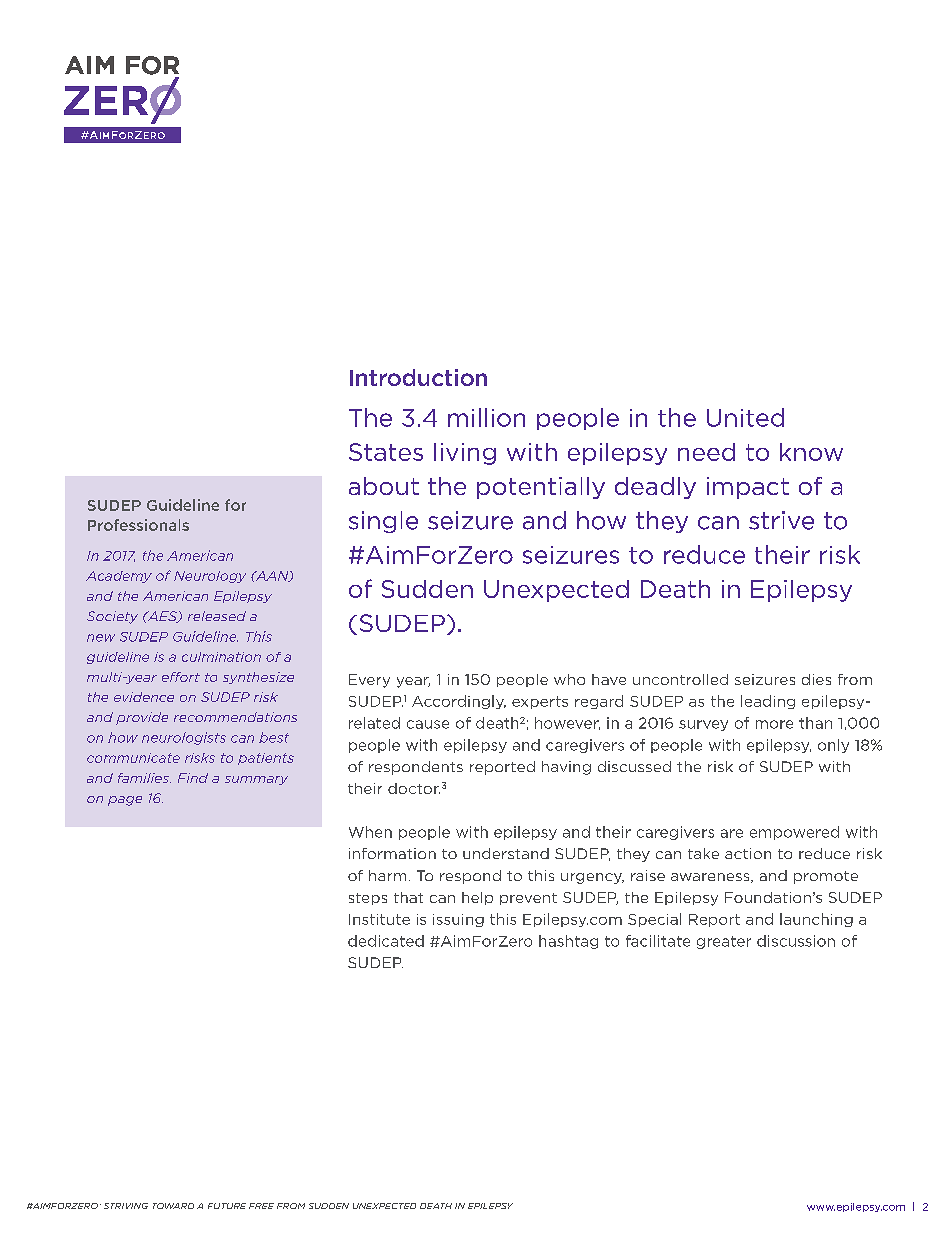 This image has width=952, height=1233. Describe the element at coordinates (724, 942) in the image. I see `greater` at that location.
